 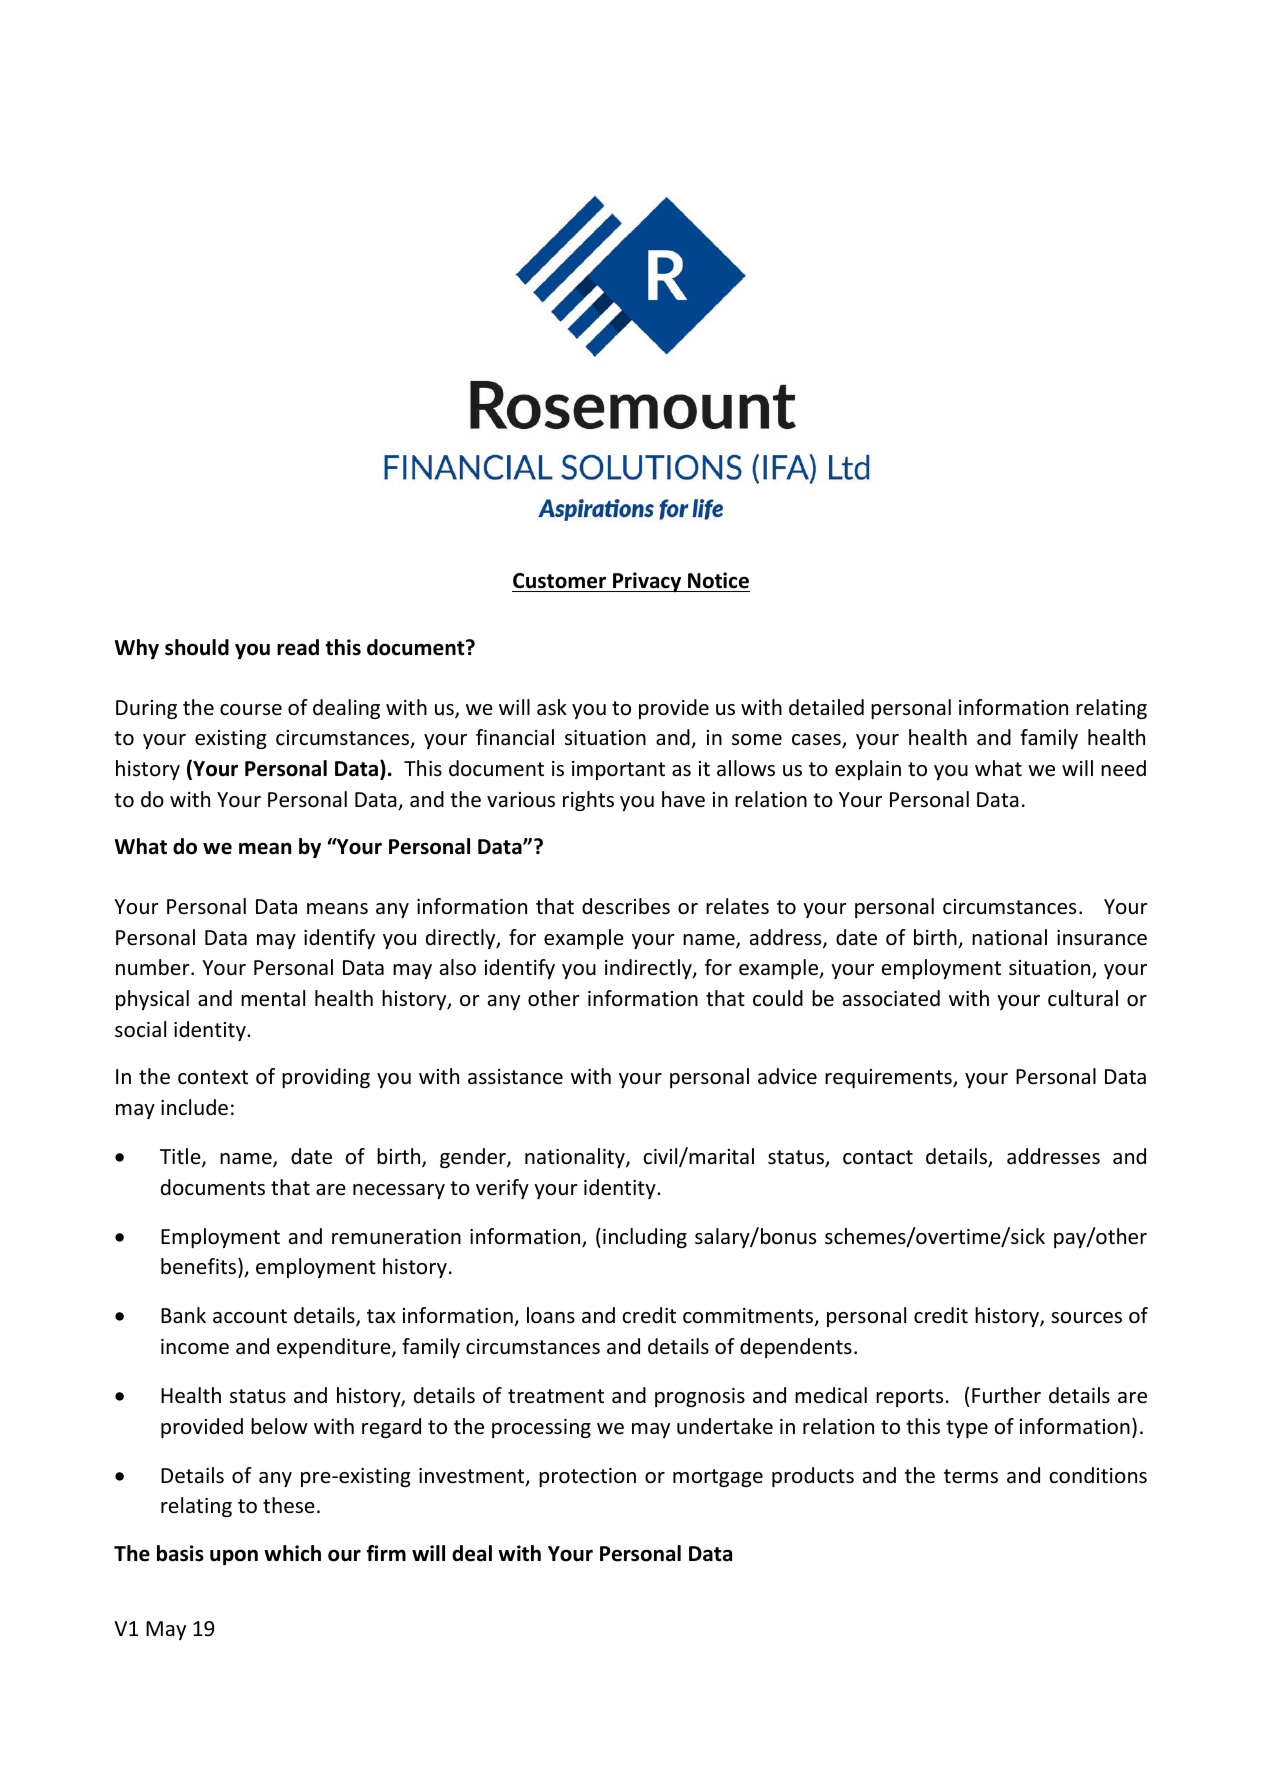 I want to click on terms, so click(x=971, y=1476).
